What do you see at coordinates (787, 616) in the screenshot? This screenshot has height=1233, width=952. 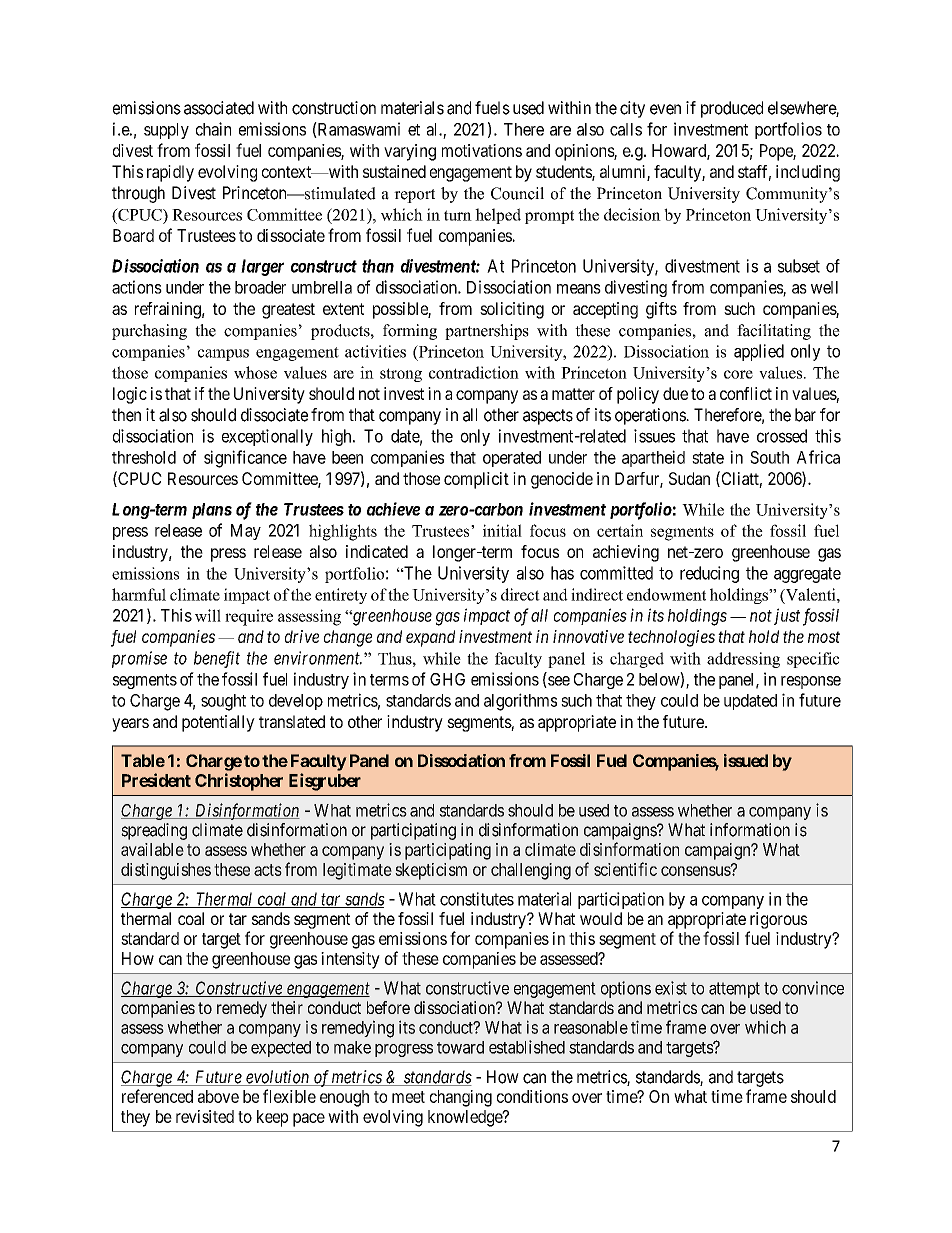 I see `just` at bounding box center [787, 616].
